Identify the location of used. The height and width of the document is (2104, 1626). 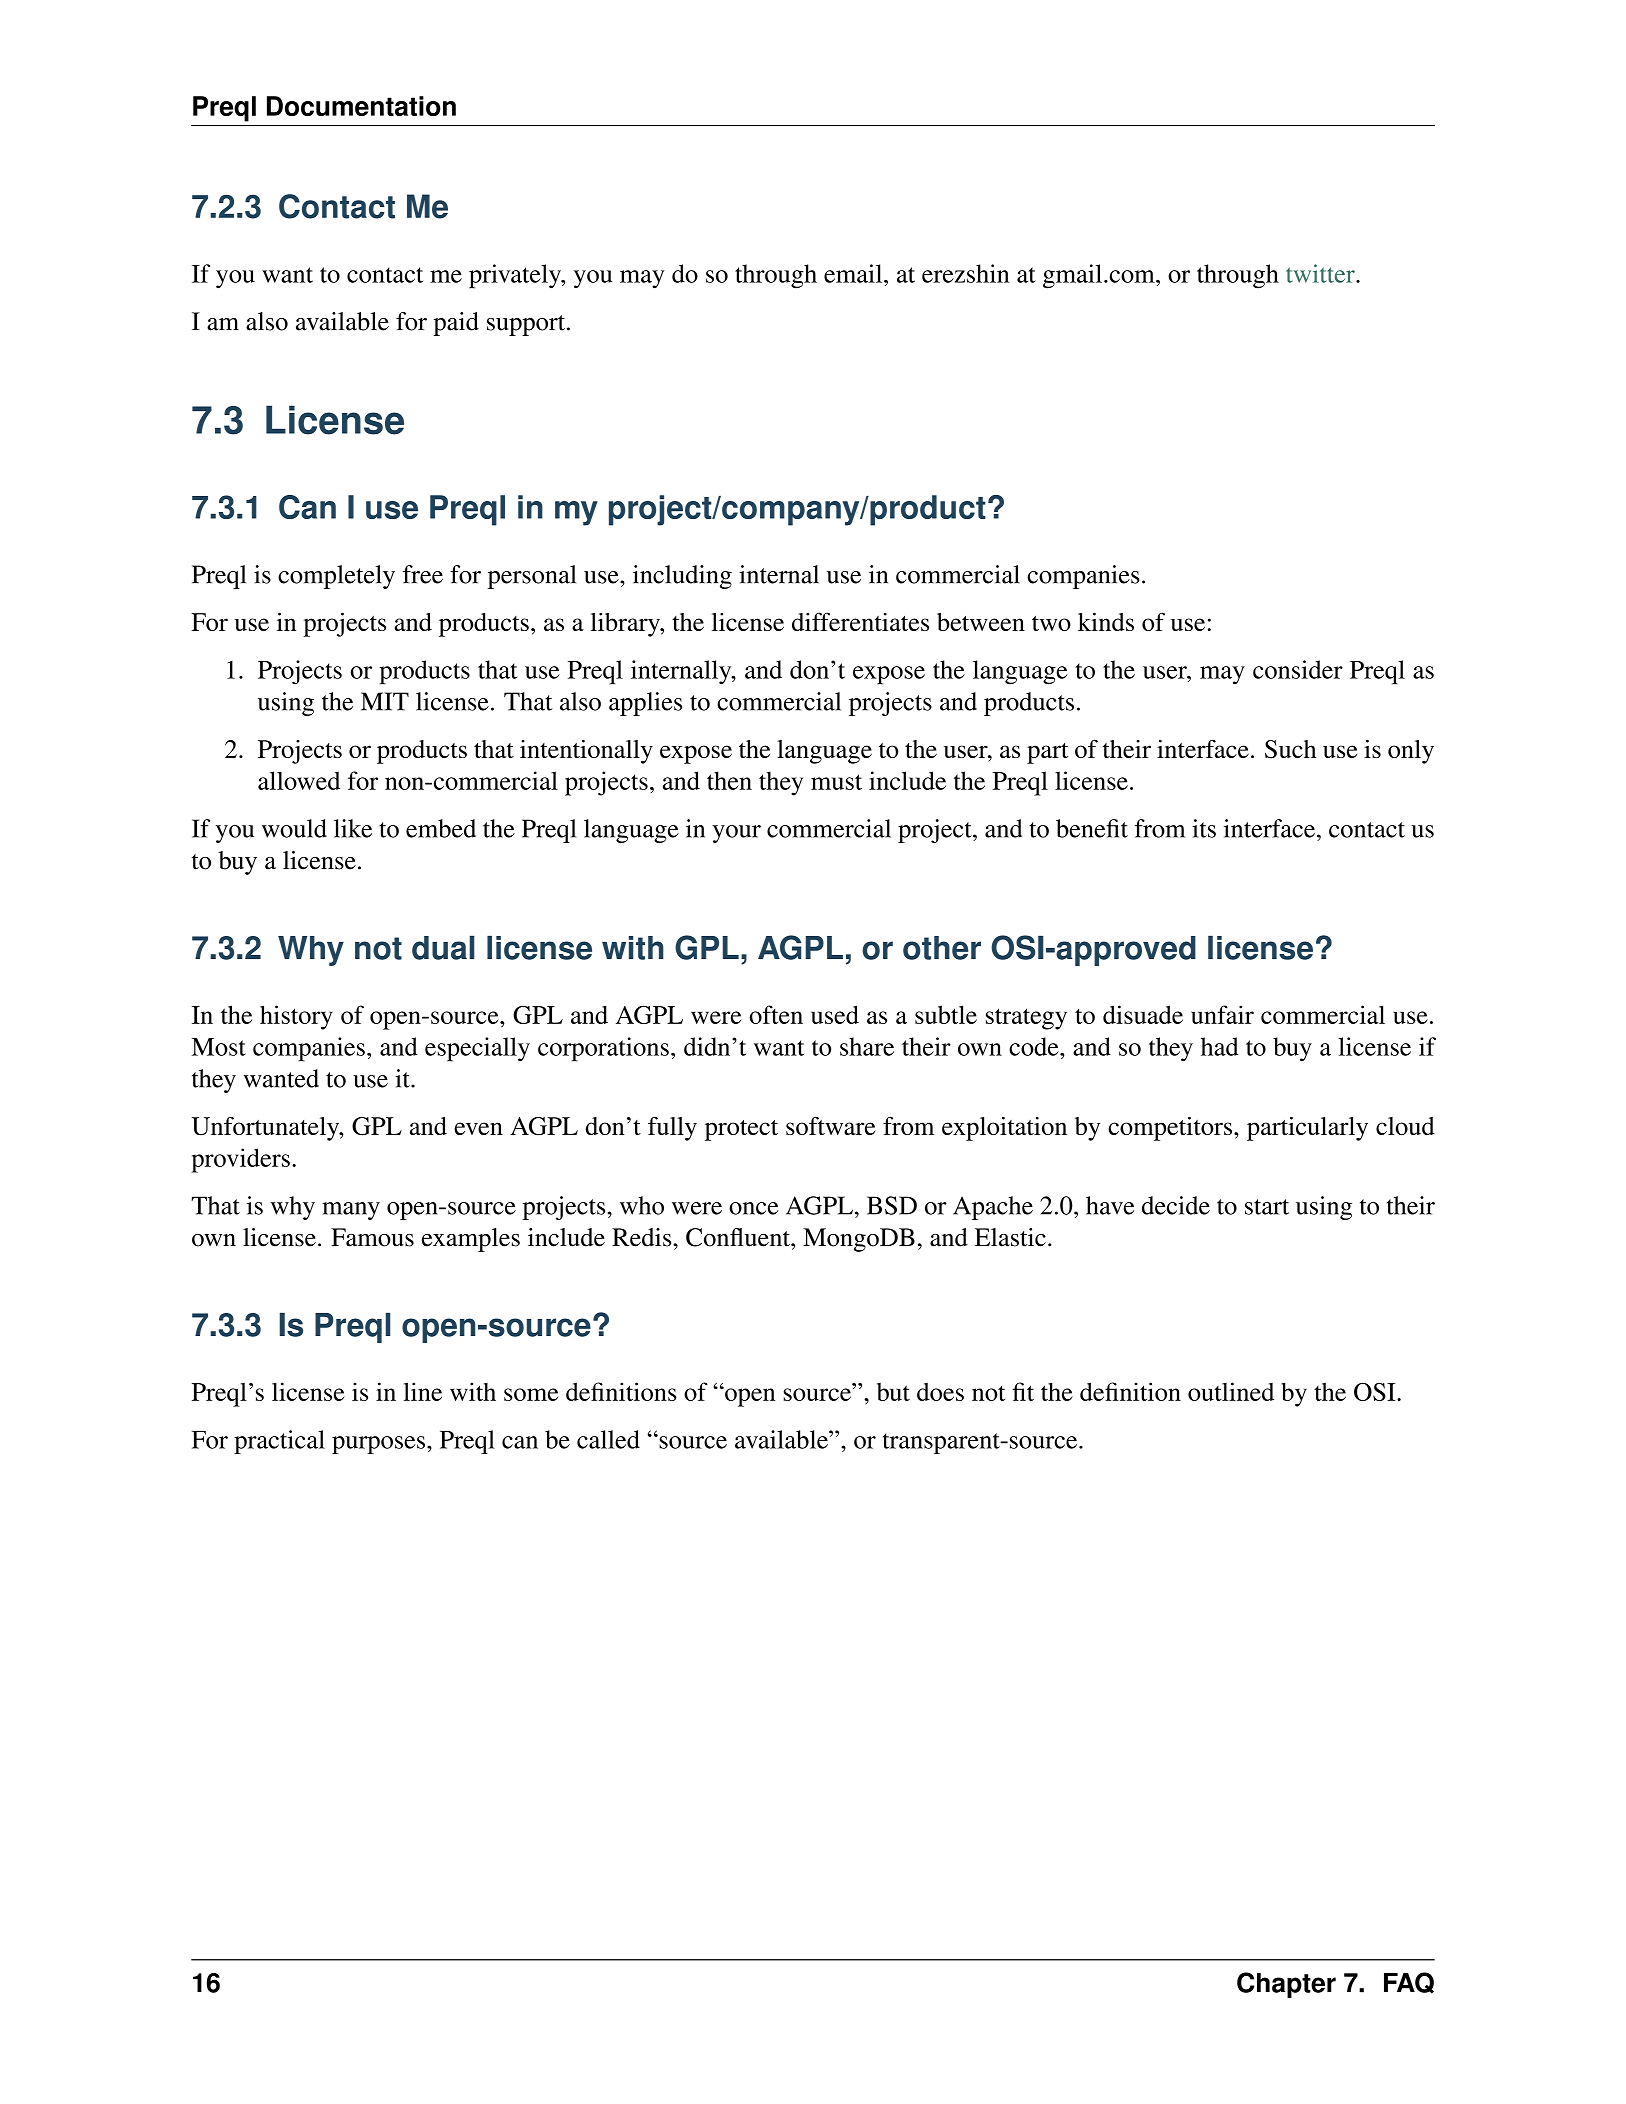
(835, 1014).
